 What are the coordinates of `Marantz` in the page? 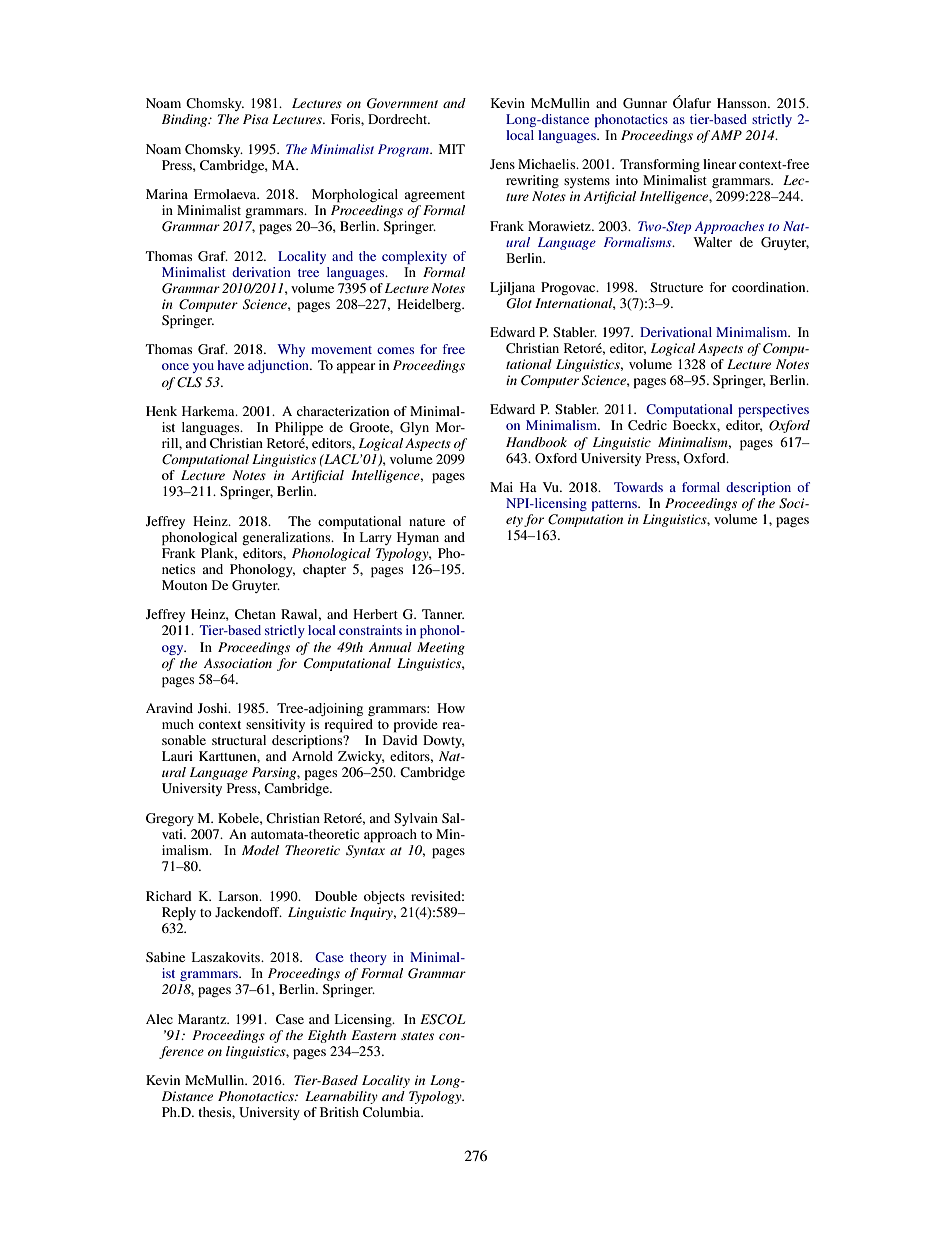 It's located at (203, 1019).
